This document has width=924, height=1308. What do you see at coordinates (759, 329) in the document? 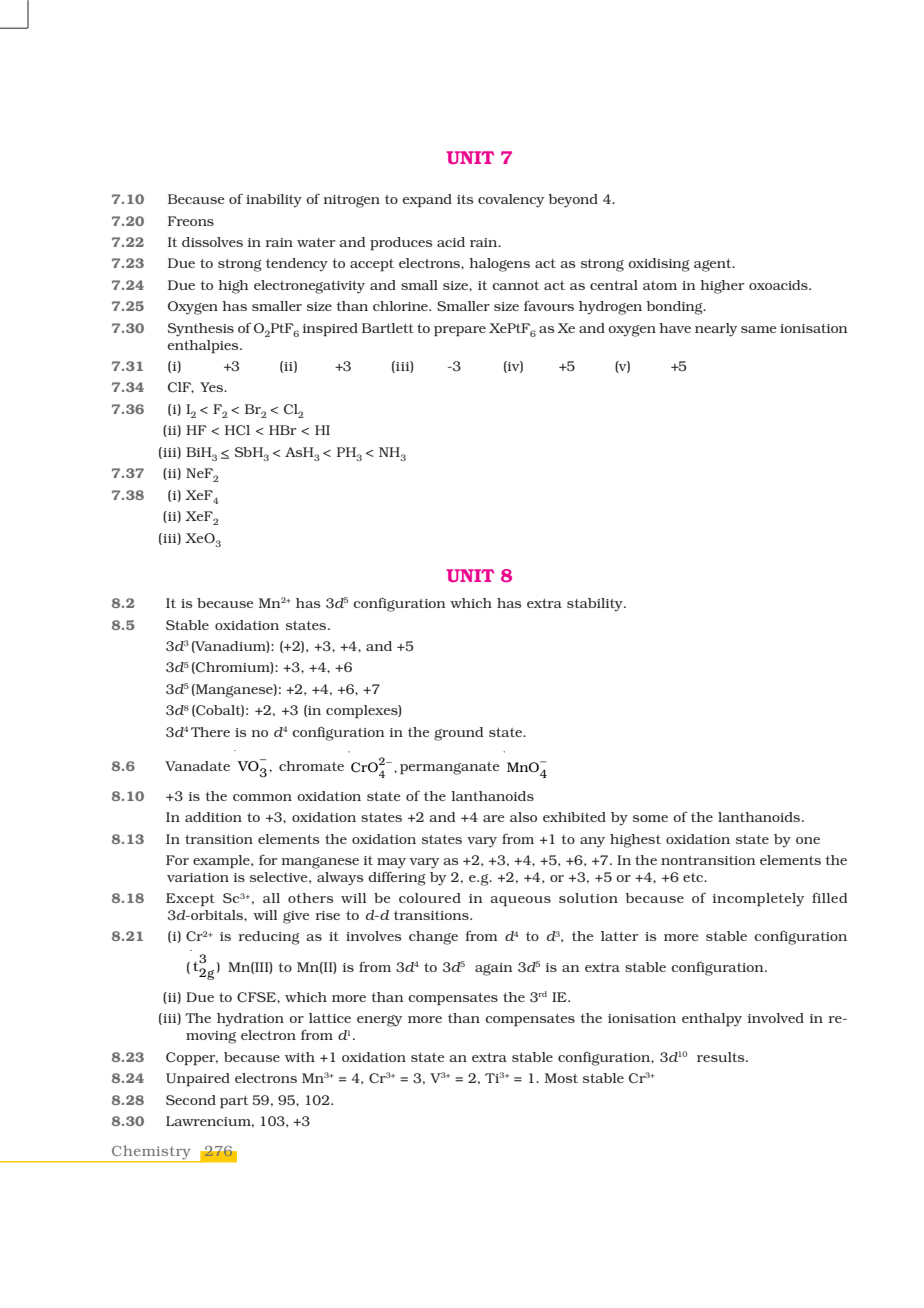
I see `same` at bounding box center [759, 329].
